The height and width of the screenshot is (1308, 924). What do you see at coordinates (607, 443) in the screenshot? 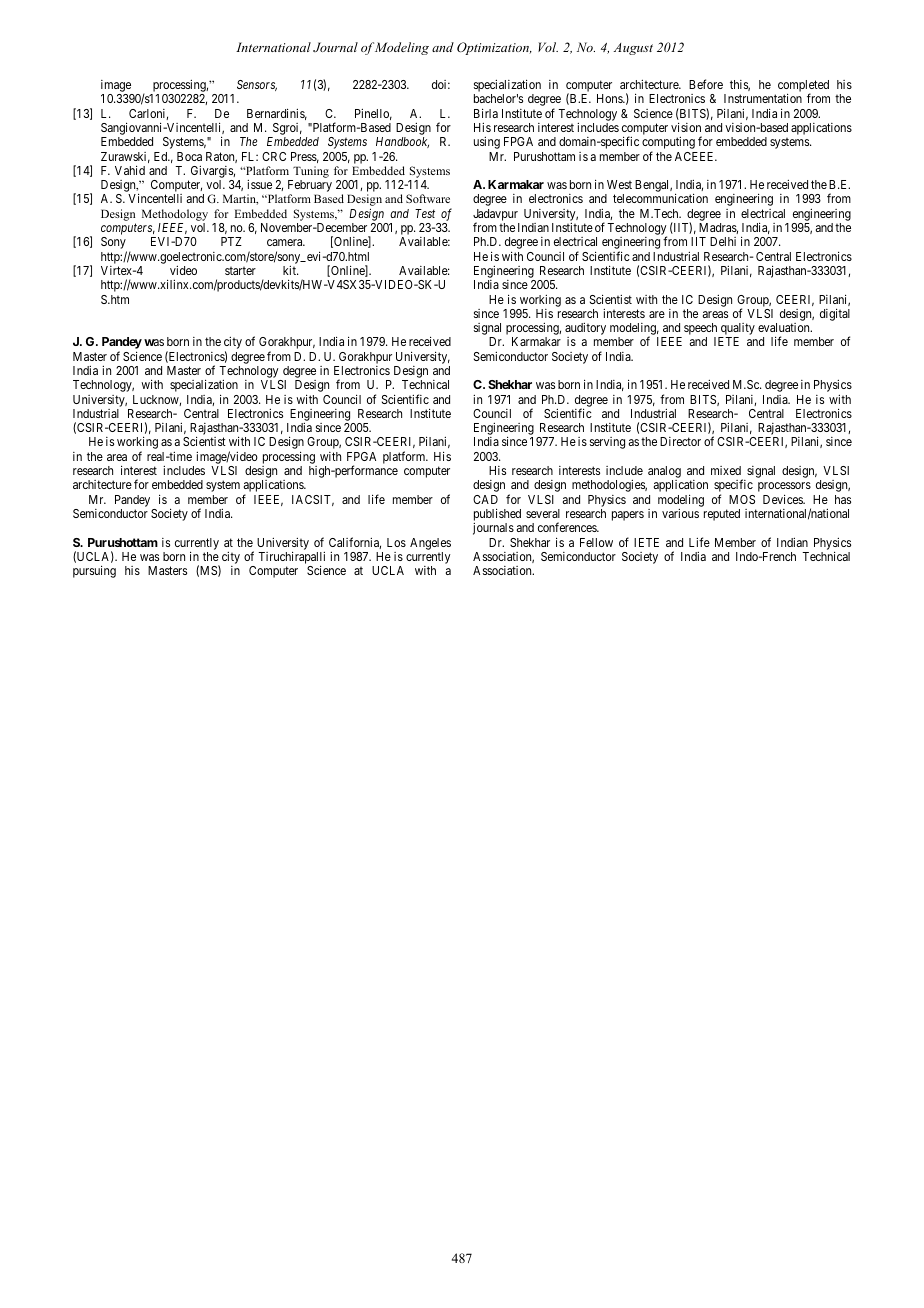
I see `serving` at bounding box center [607, 443].
